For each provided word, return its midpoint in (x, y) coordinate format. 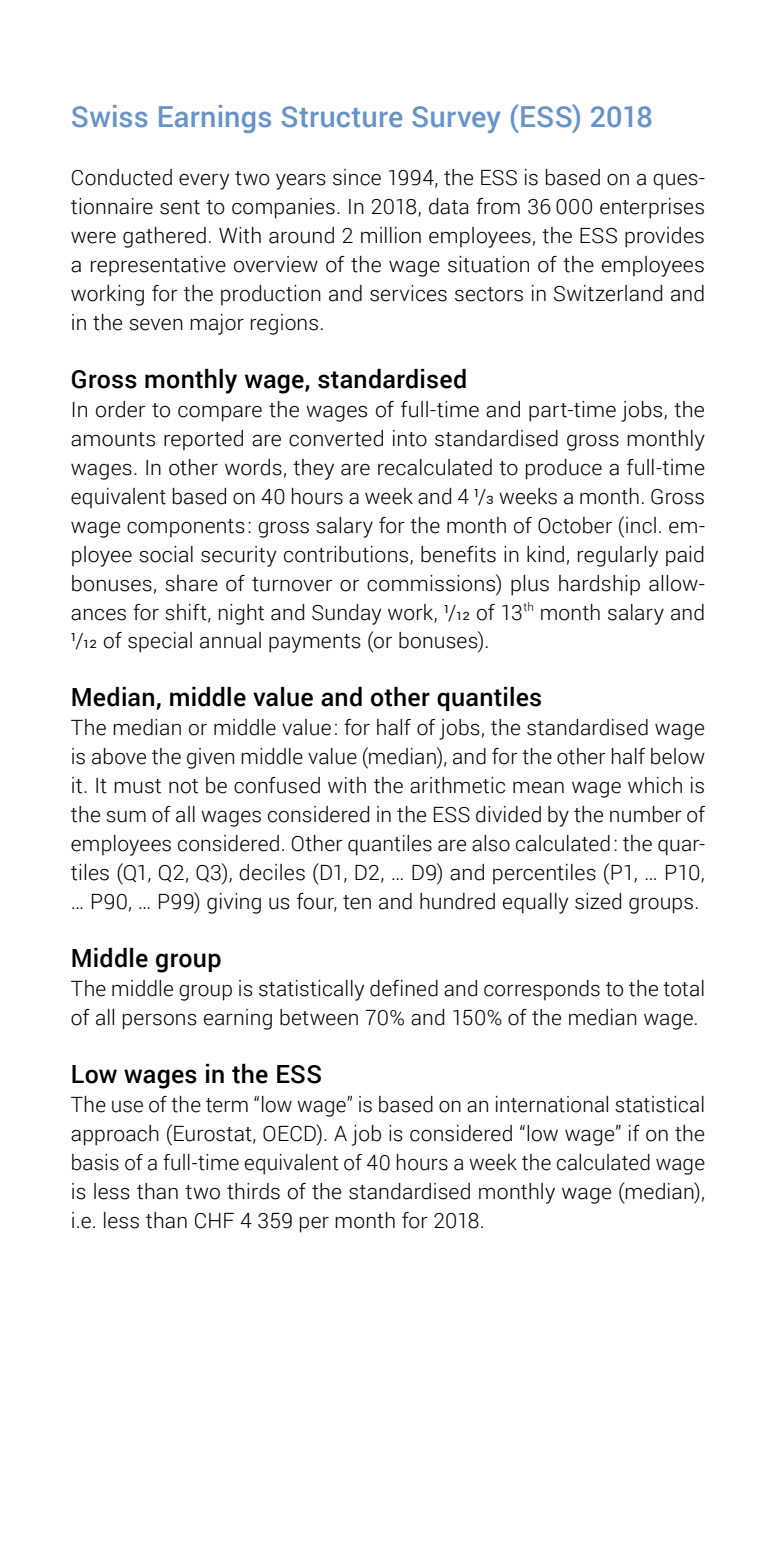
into (410, 438)
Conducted (122, 177)
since (357, 177)
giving (234, 903)
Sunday (346, 614)
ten (357, 902)
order (120, 409)
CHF (214, 1221)
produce (564, 469)
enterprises (652, 208)
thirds (253, 1191)
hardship (599, 585)
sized (598, 901)
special (160, 642)
